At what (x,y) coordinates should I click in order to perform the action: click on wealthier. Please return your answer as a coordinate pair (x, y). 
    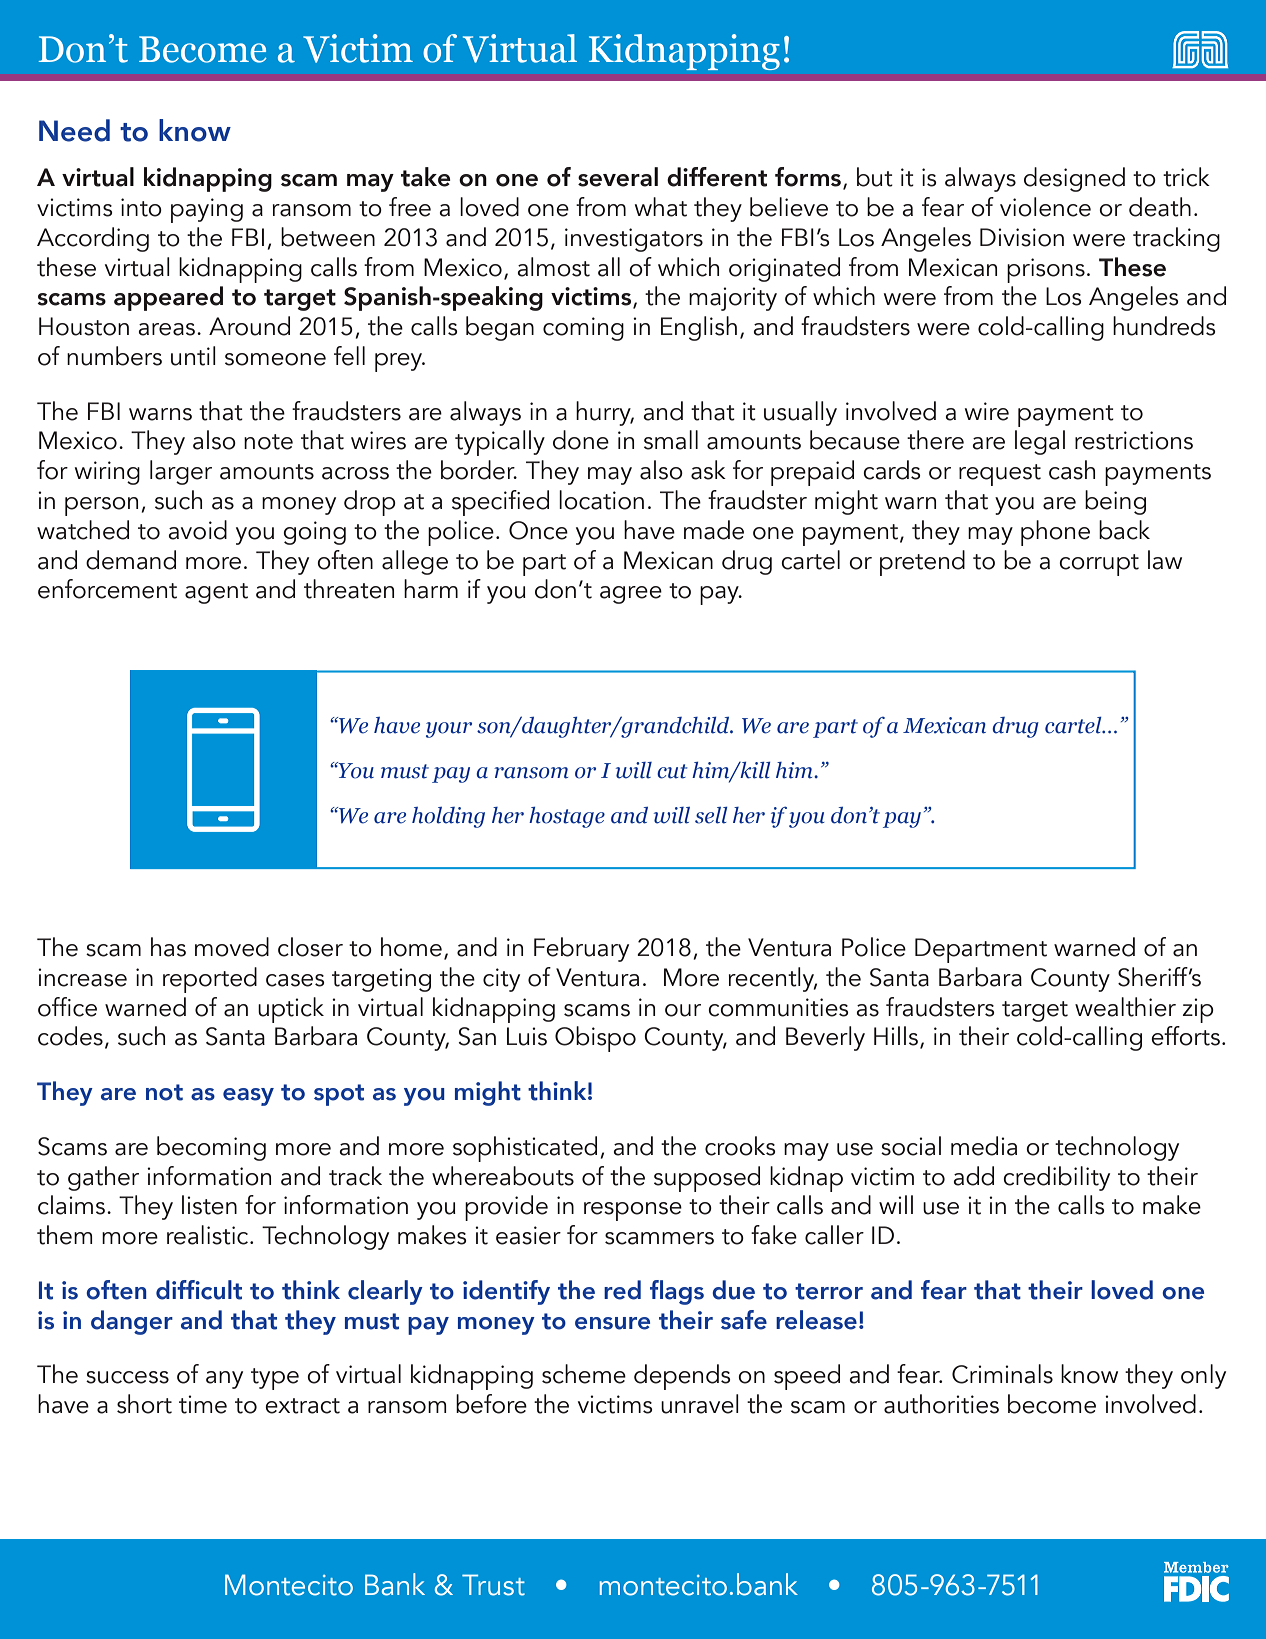
    Looking at the image, I should click on (1125, 1007).
